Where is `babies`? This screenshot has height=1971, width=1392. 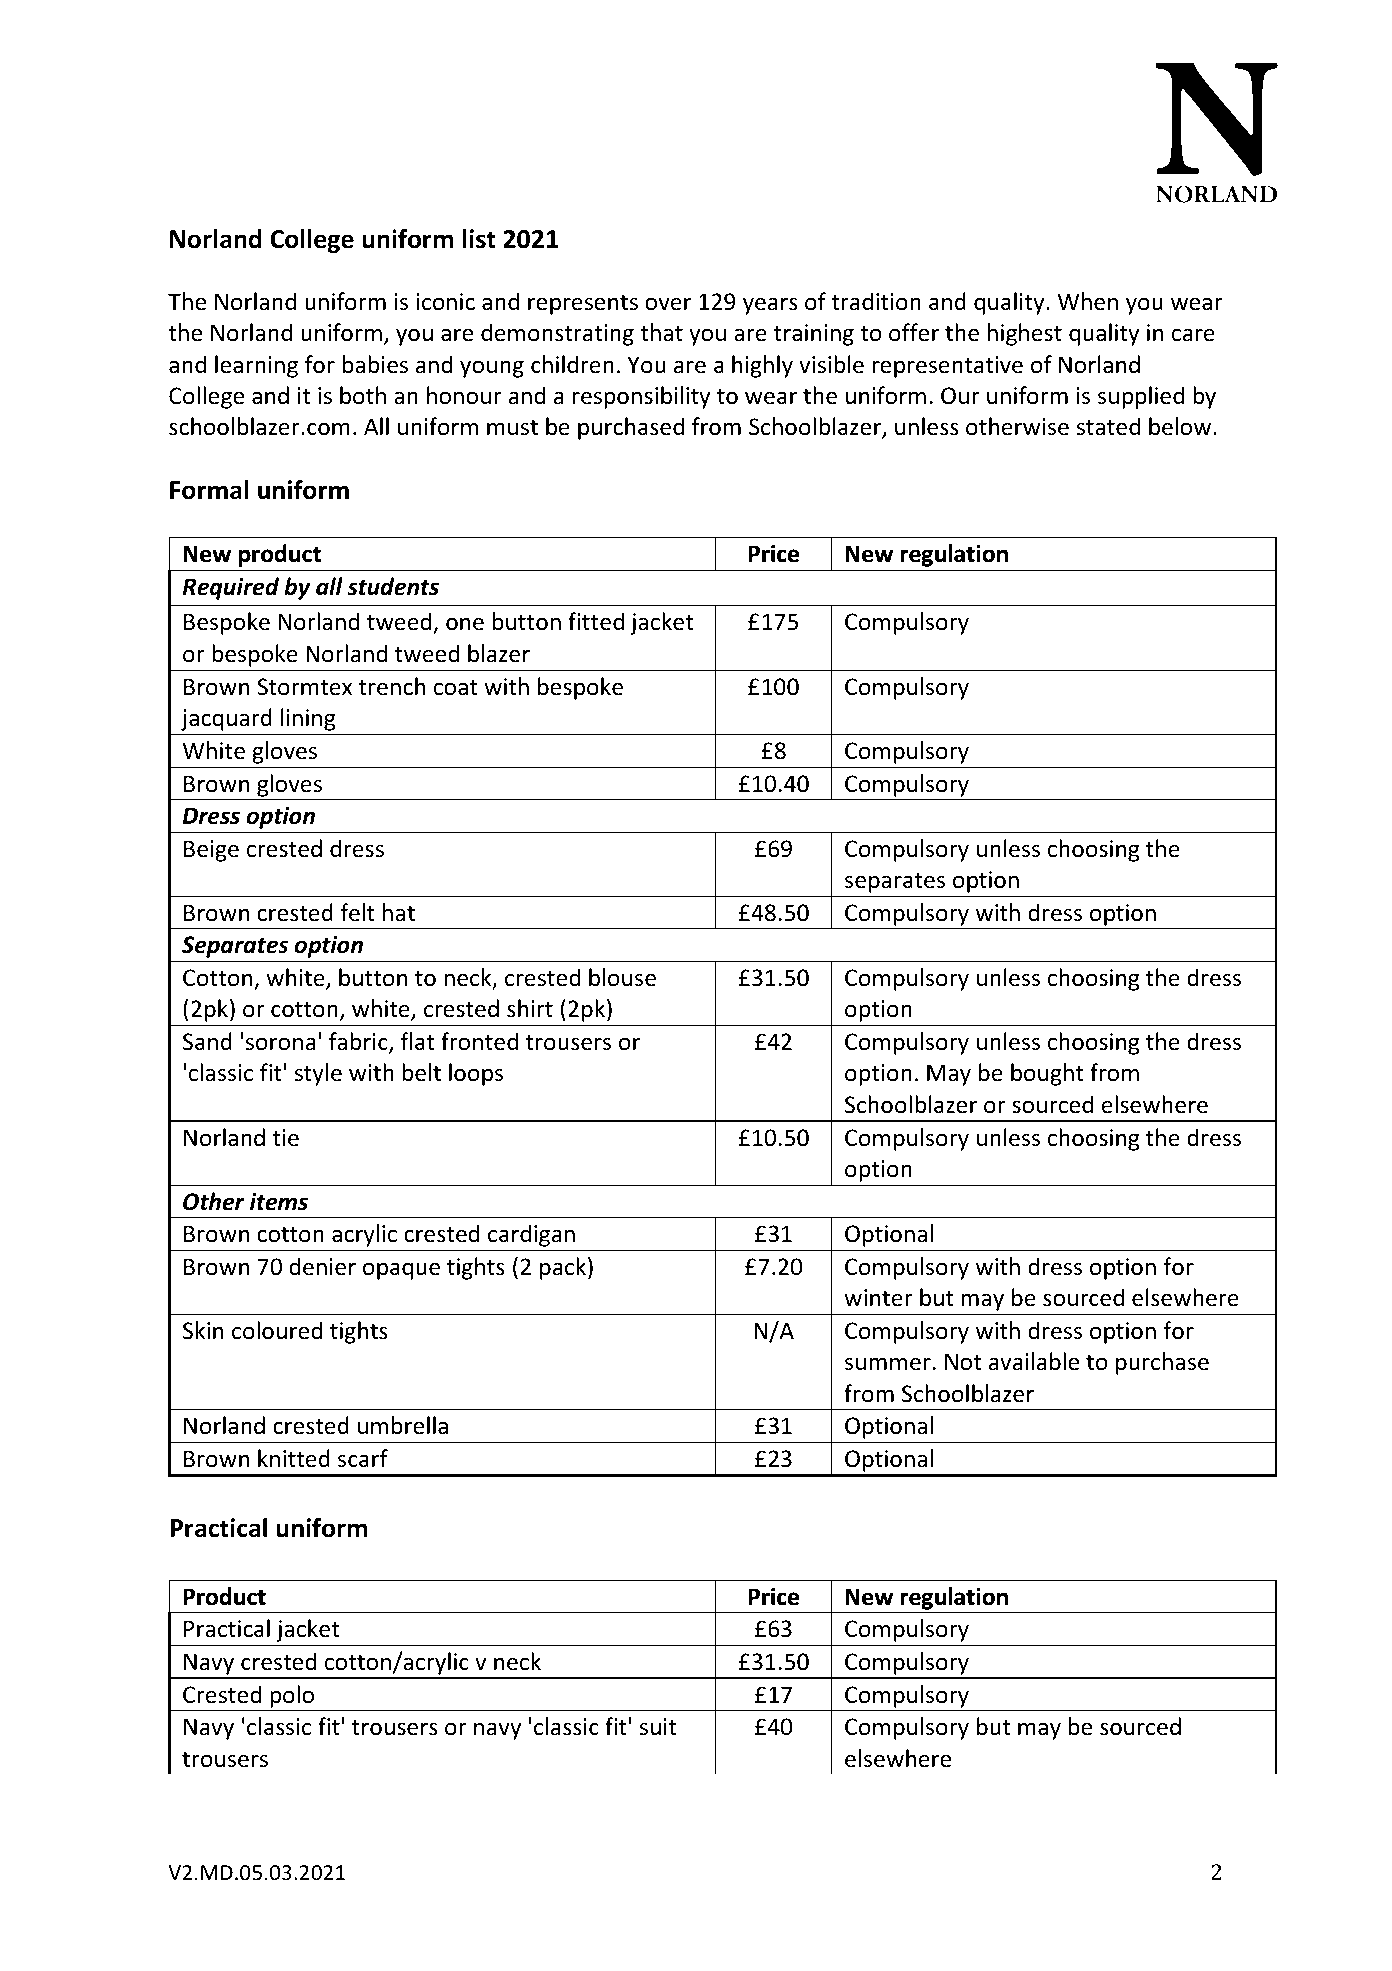 babies is located at coordinates (375, 364).
